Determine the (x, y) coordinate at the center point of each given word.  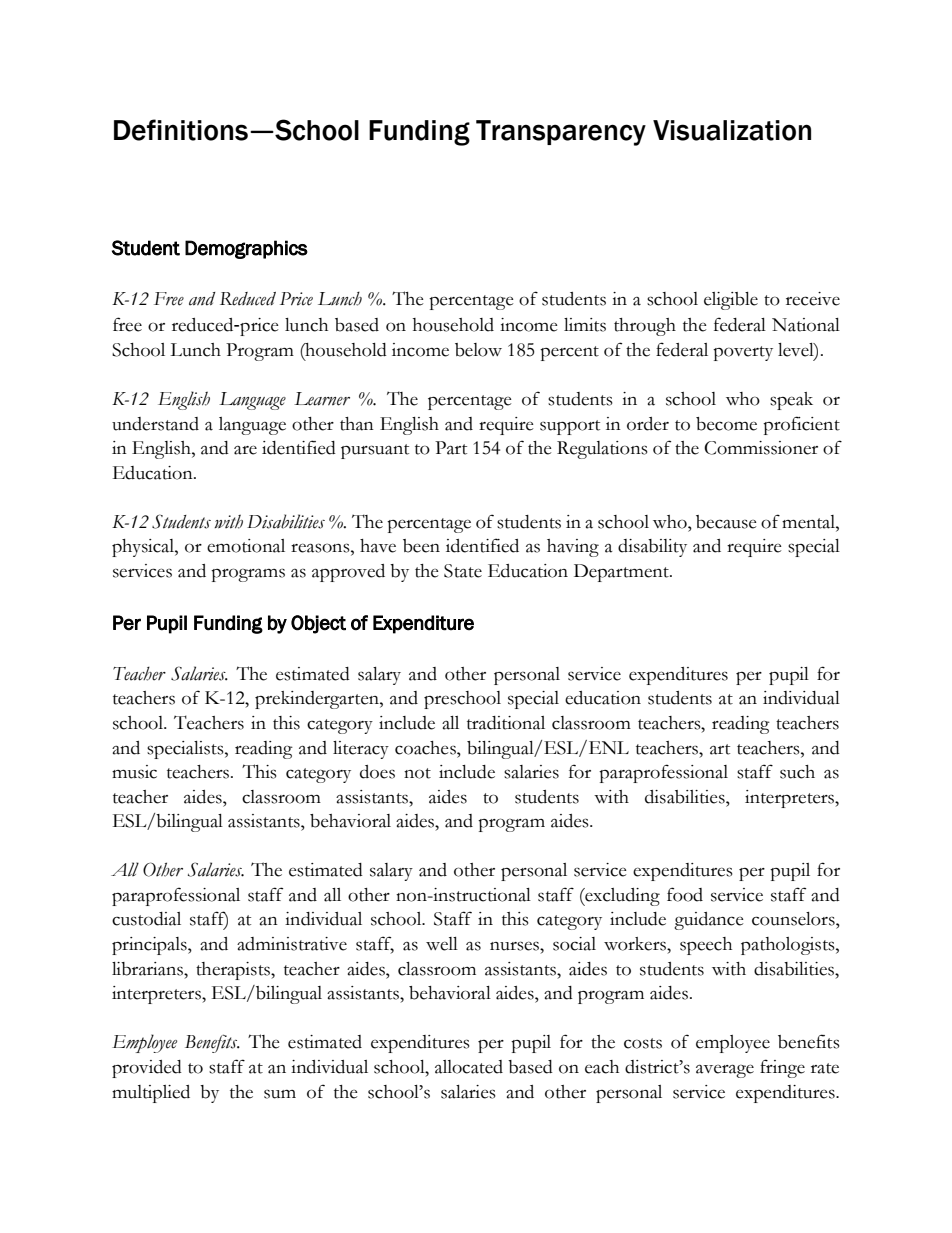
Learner (322, 399)
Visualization (732, 130)
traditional (506, 723)
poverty (743, 353)
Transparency (561, 133)
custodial (146, 919)
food (685, 894)
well (442, 944)
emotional (246, 546)
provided (147, 1069)
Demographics (246, 249)
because (726, 522)
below (478, 350)
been (421, 546)
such (797, 772)
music (134, 772)
